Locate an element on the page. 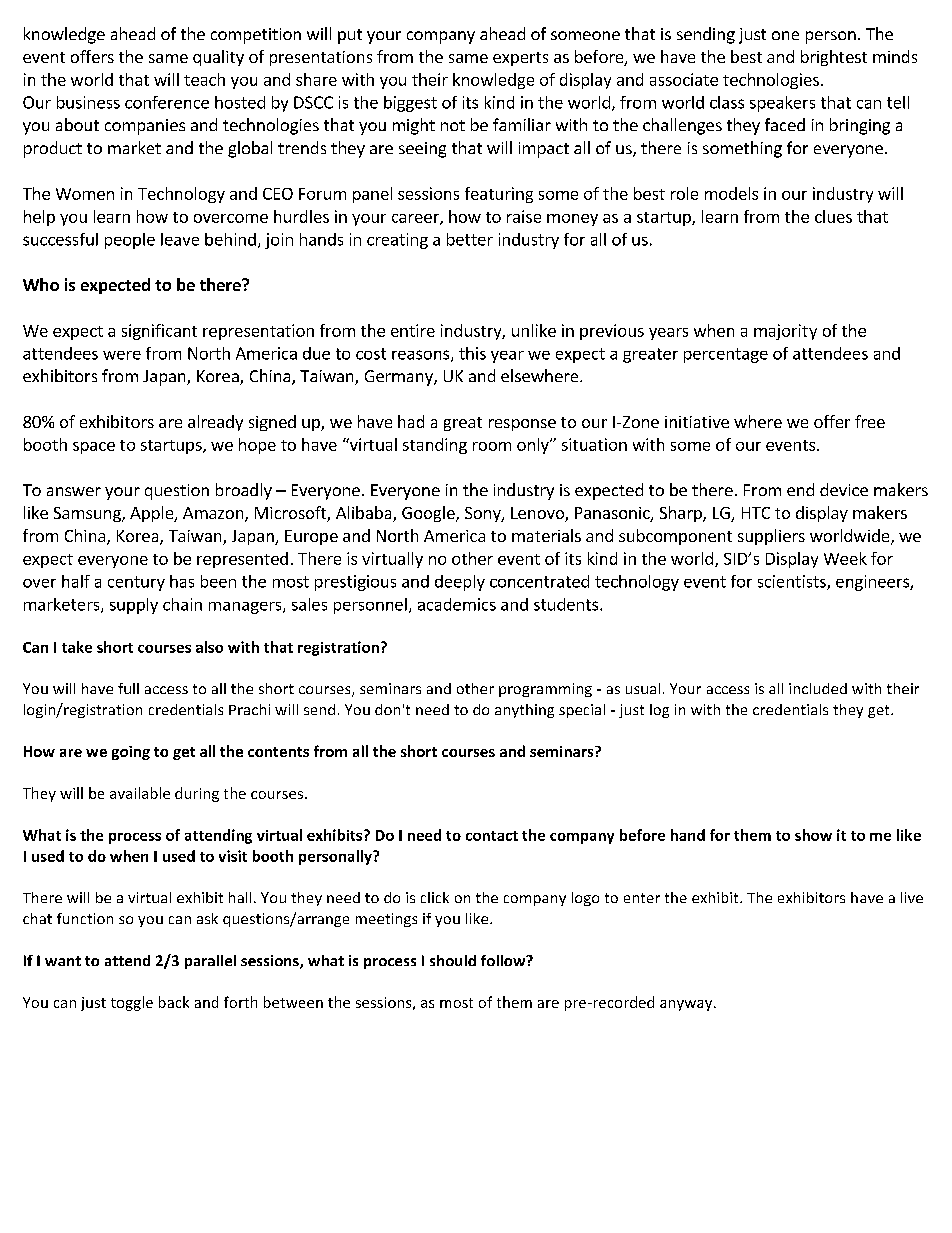  suppliers is located at coordinates (771, 537).
